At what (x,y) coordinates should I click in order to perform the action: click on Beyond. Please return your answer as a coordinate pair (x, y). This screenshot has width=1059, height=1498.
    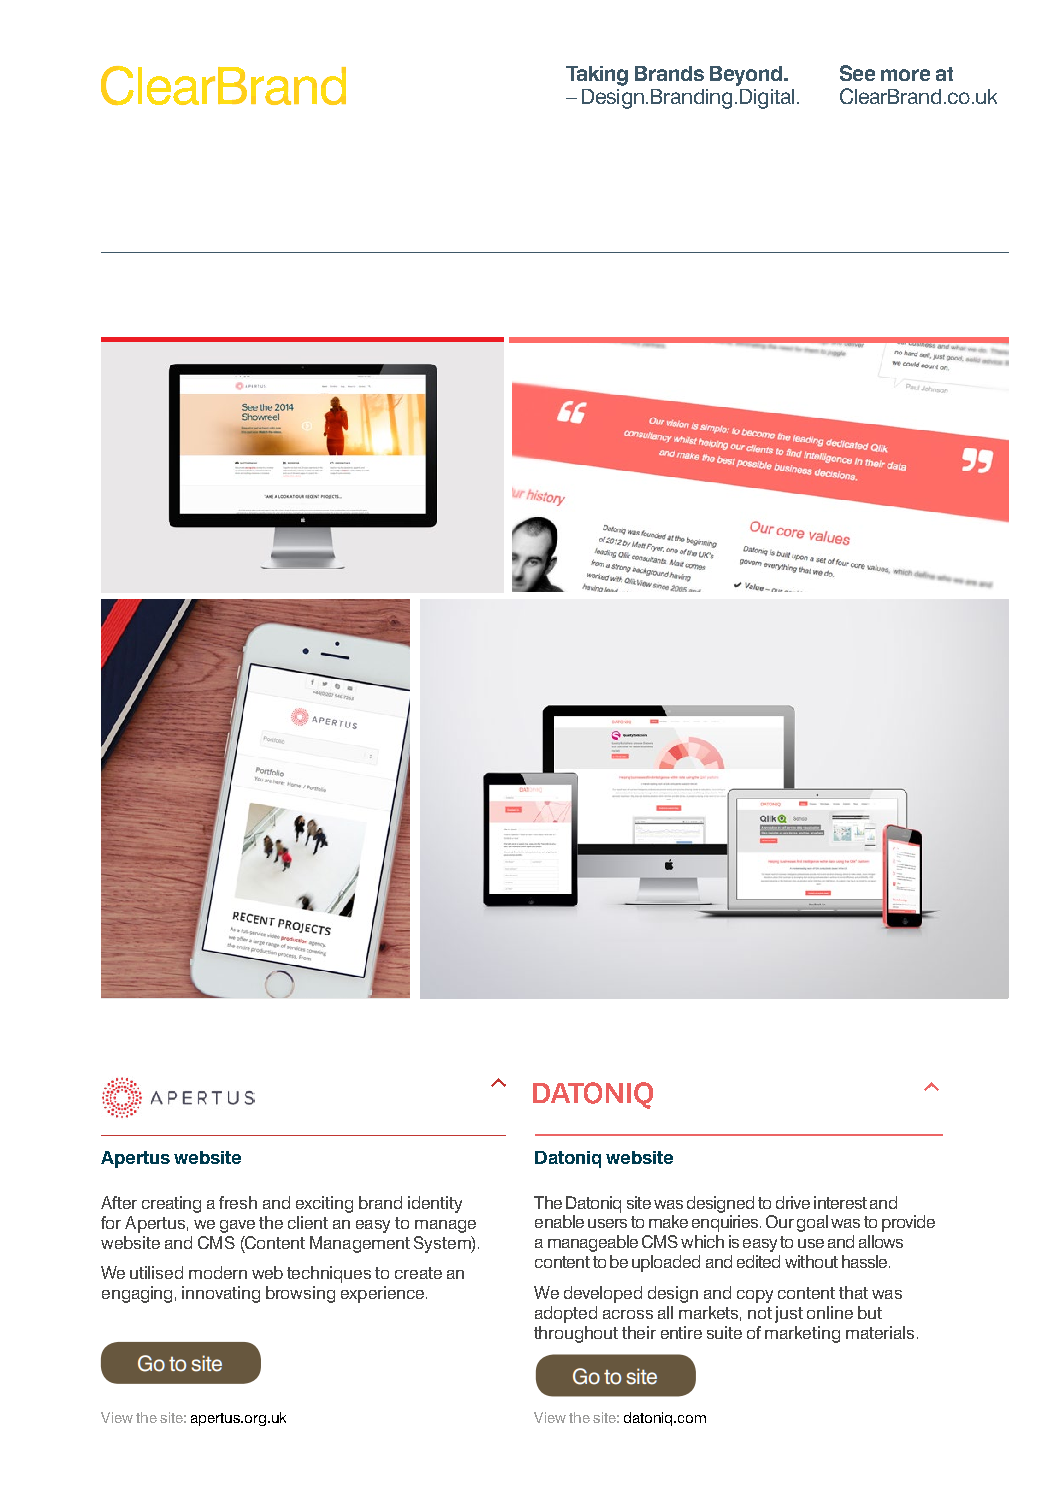
    Looking at the image, I should click on (747, 76).
